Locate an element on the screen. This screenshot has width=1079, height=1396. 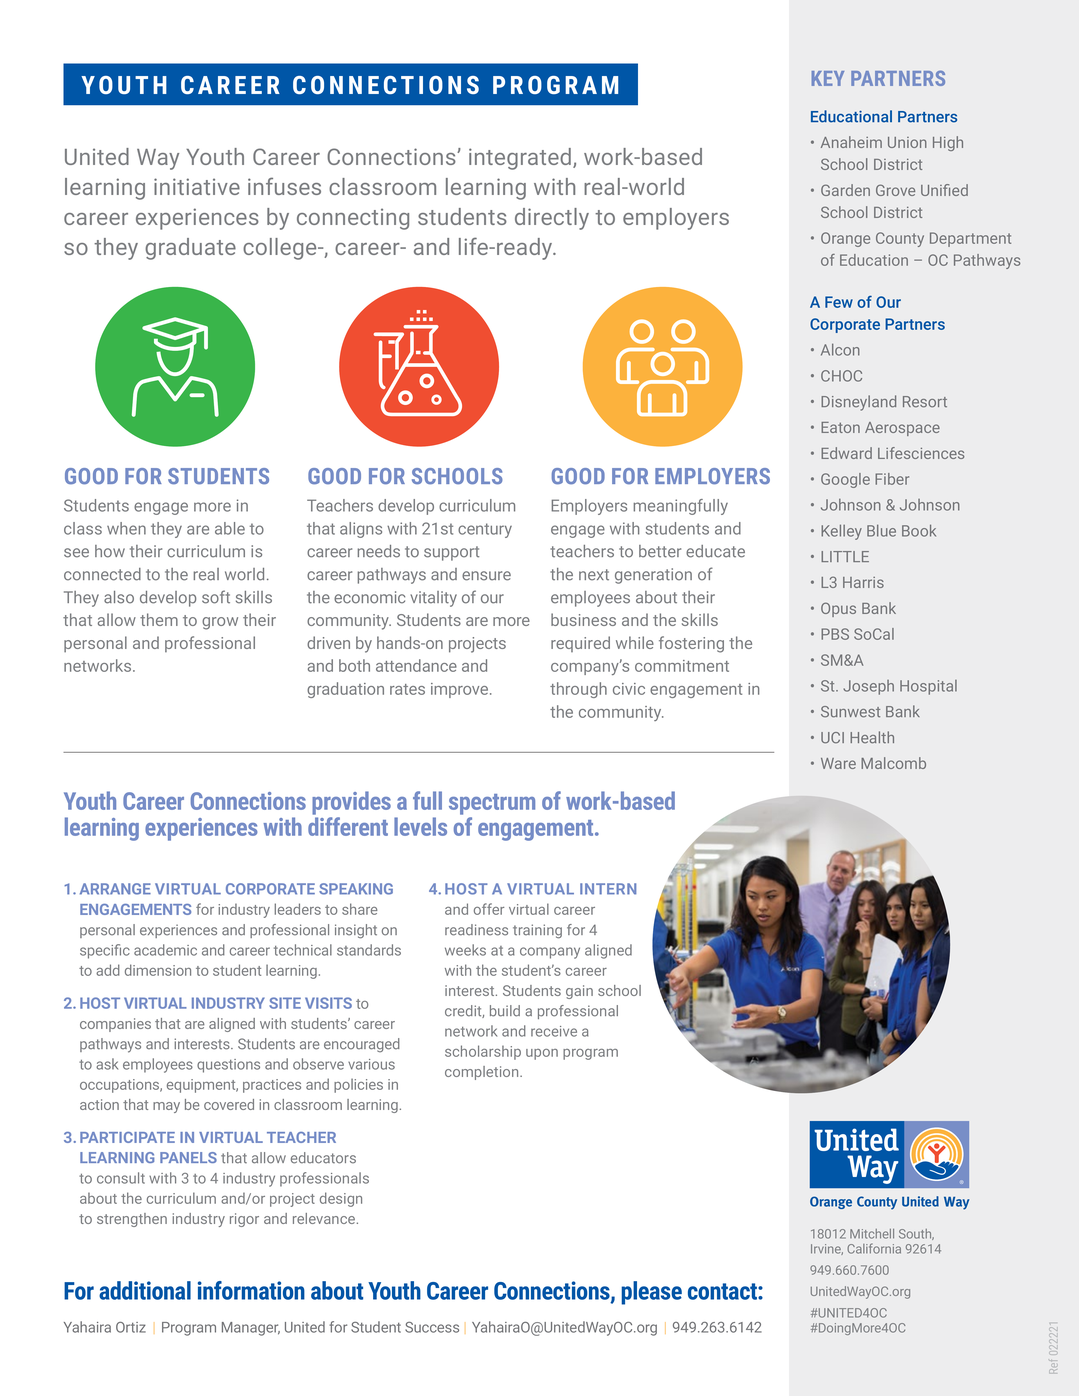
Disneyland is located at coordinates (858, 403).
